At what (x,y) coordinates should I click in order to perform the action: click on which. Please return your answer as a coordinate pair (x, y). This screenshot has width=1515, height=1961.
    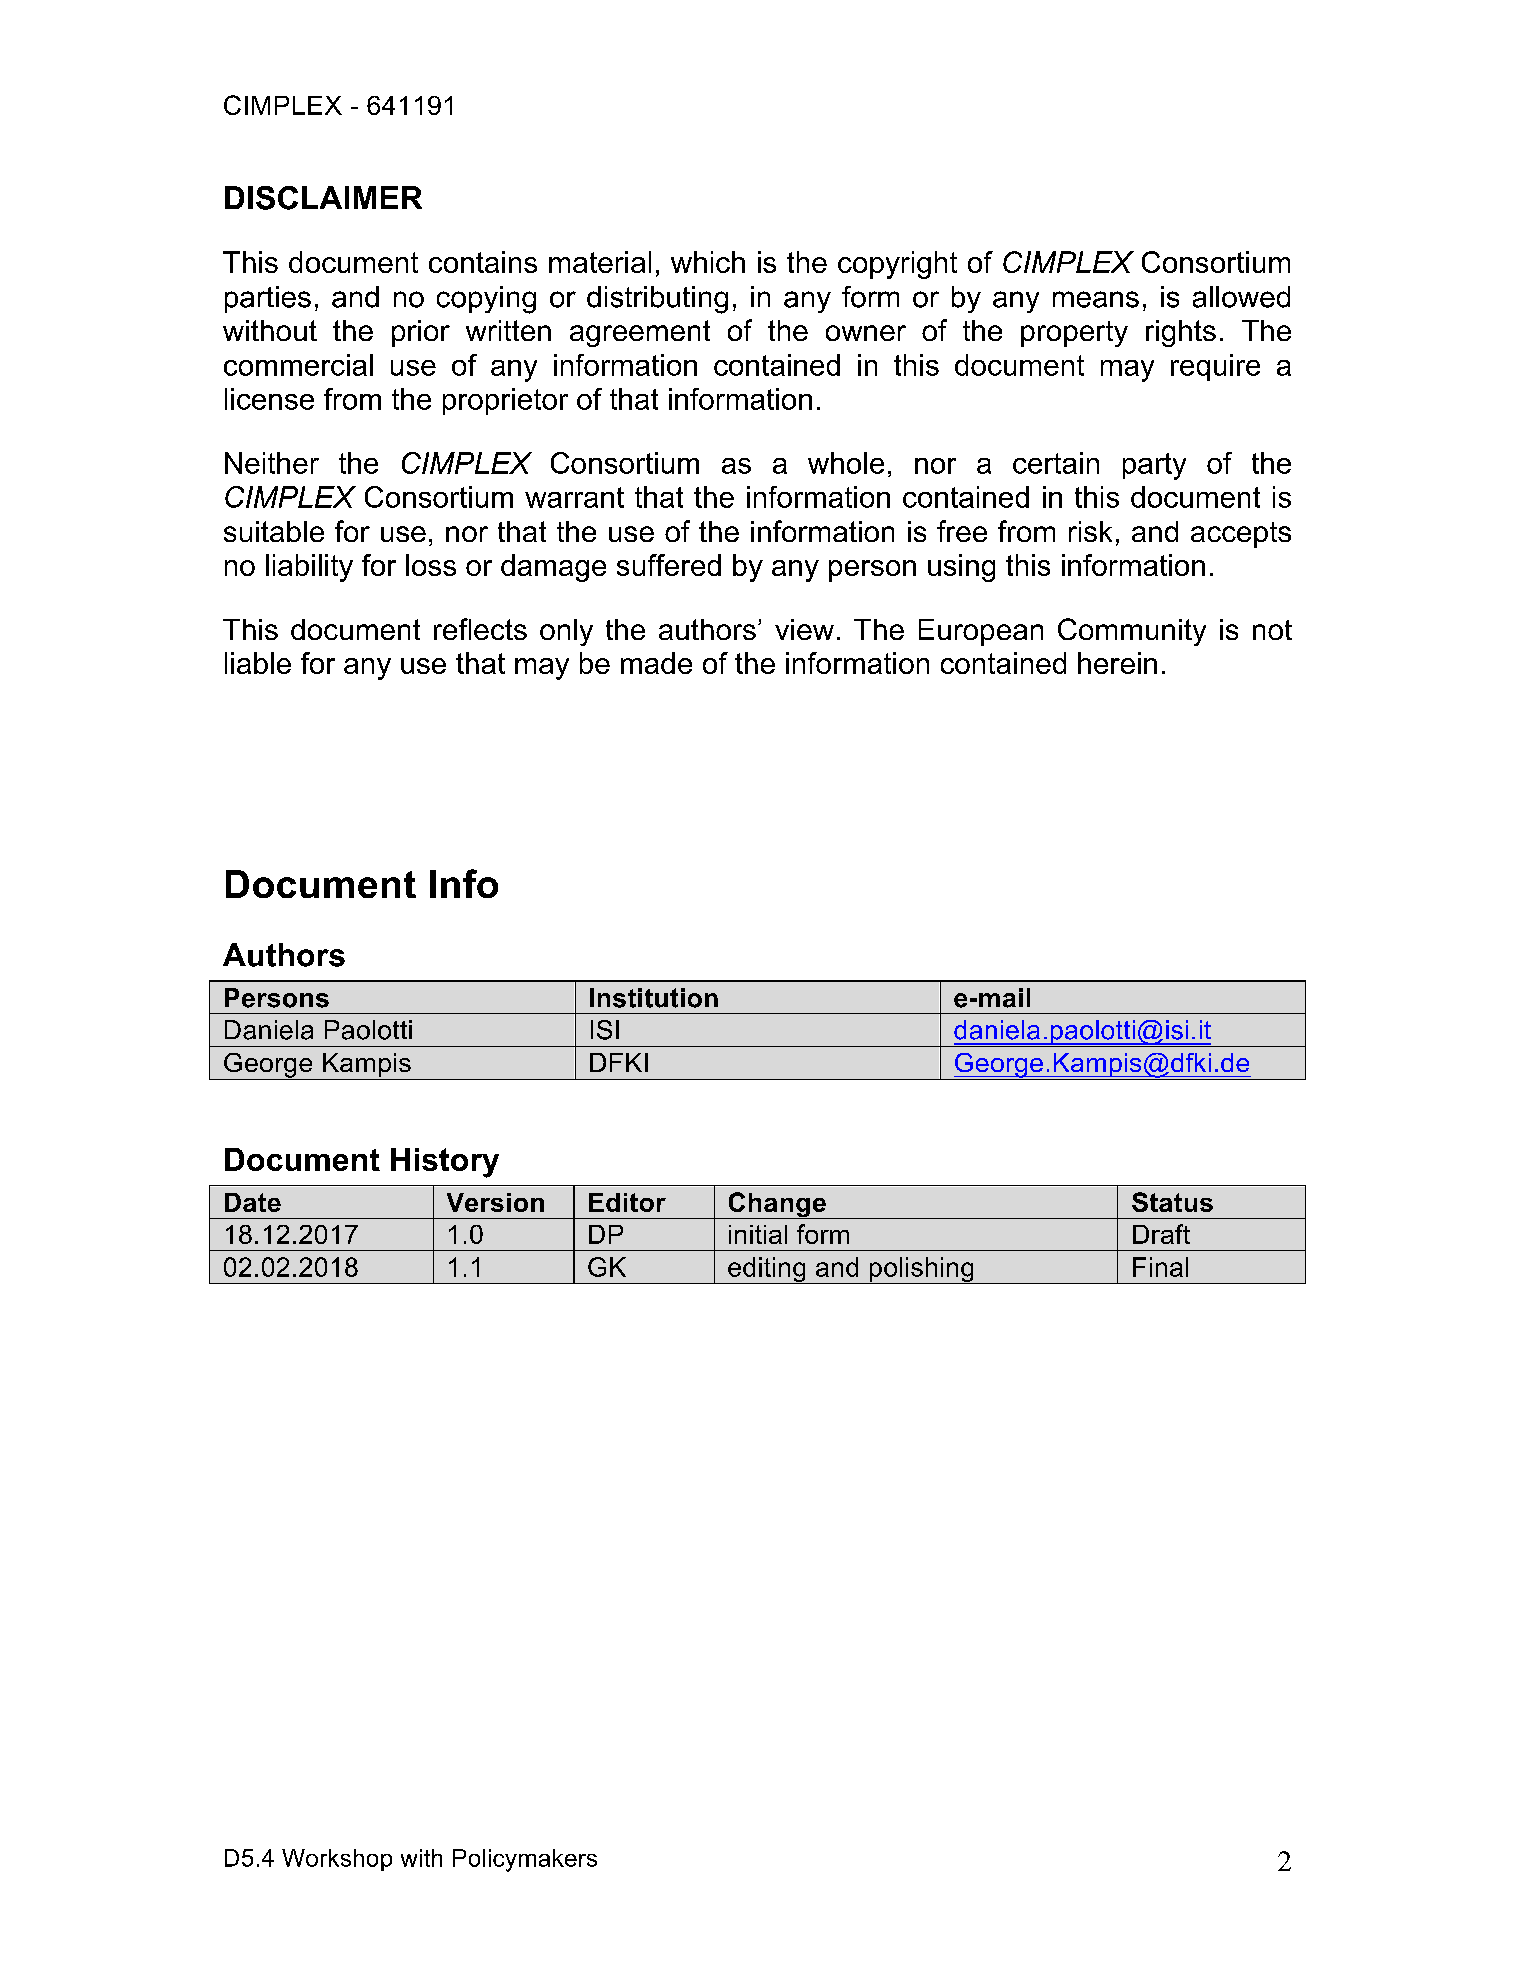
    Looking at the image, I should click on (708, 262).
